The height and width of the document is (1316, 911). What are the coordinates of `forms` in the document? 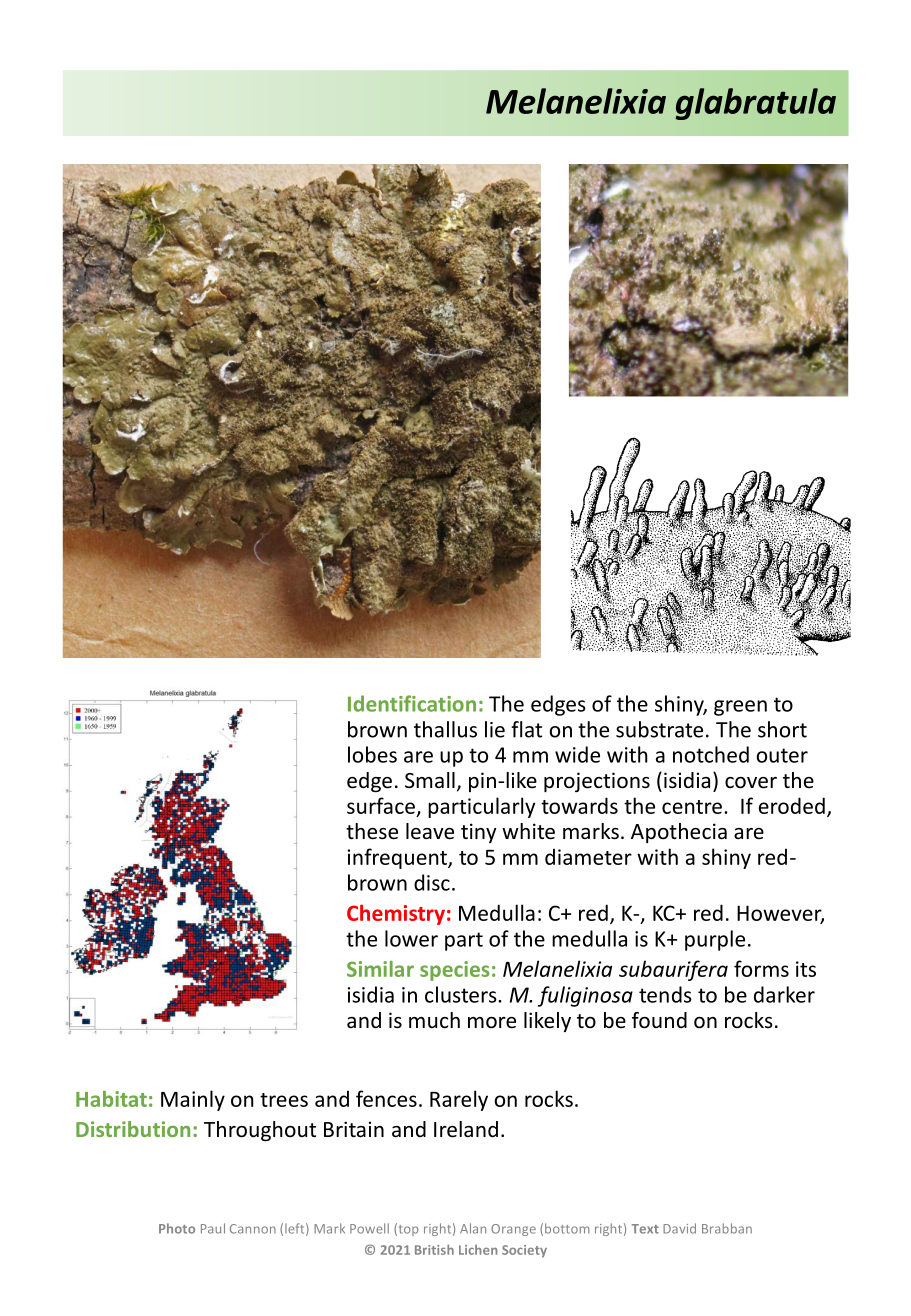 It's located at (761, 968).
